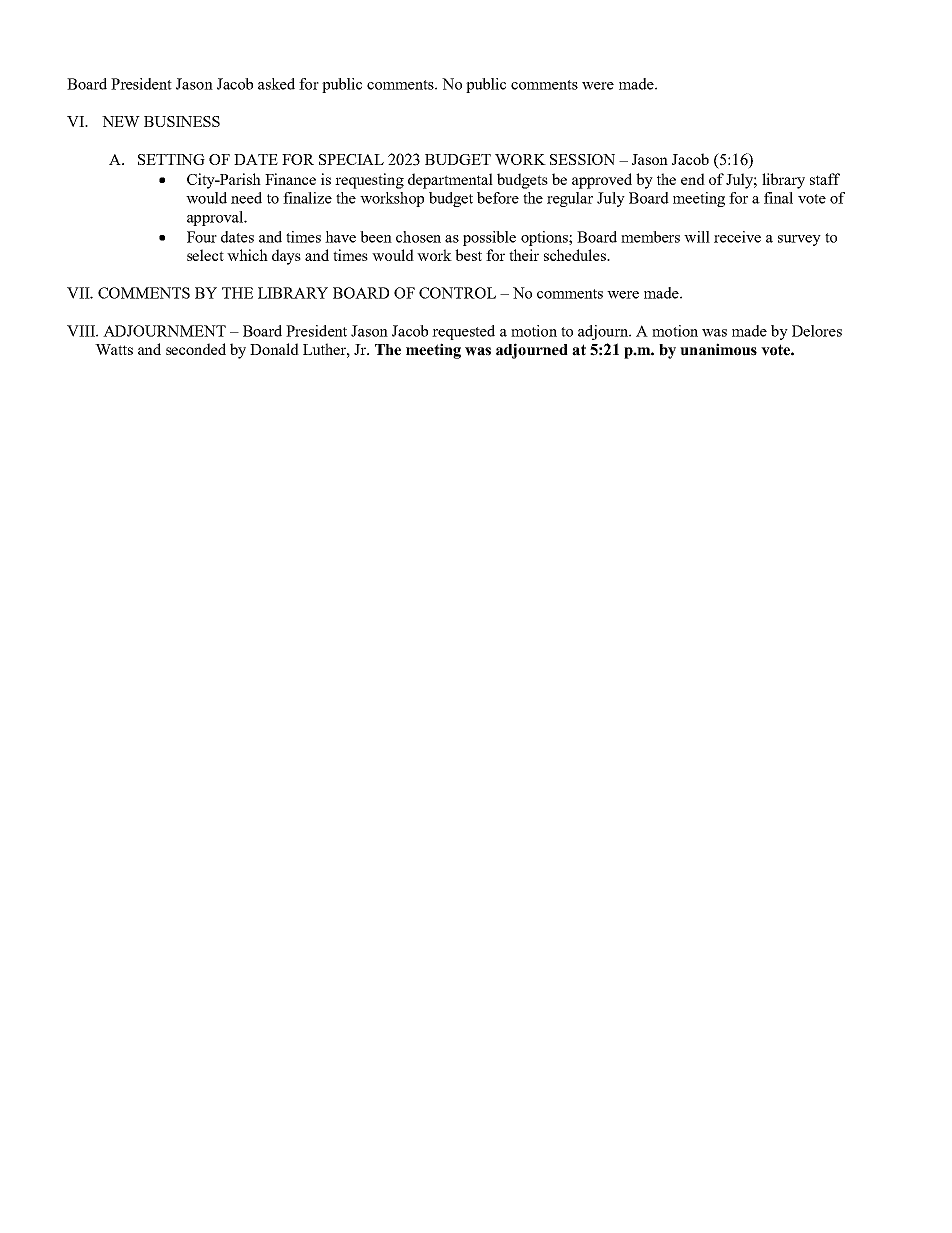 Image resolution: width=952 pixels, height=1233 pixels. Describe the element at coordinates (216, 218) in the screenshot. I see `approval` at that location.
